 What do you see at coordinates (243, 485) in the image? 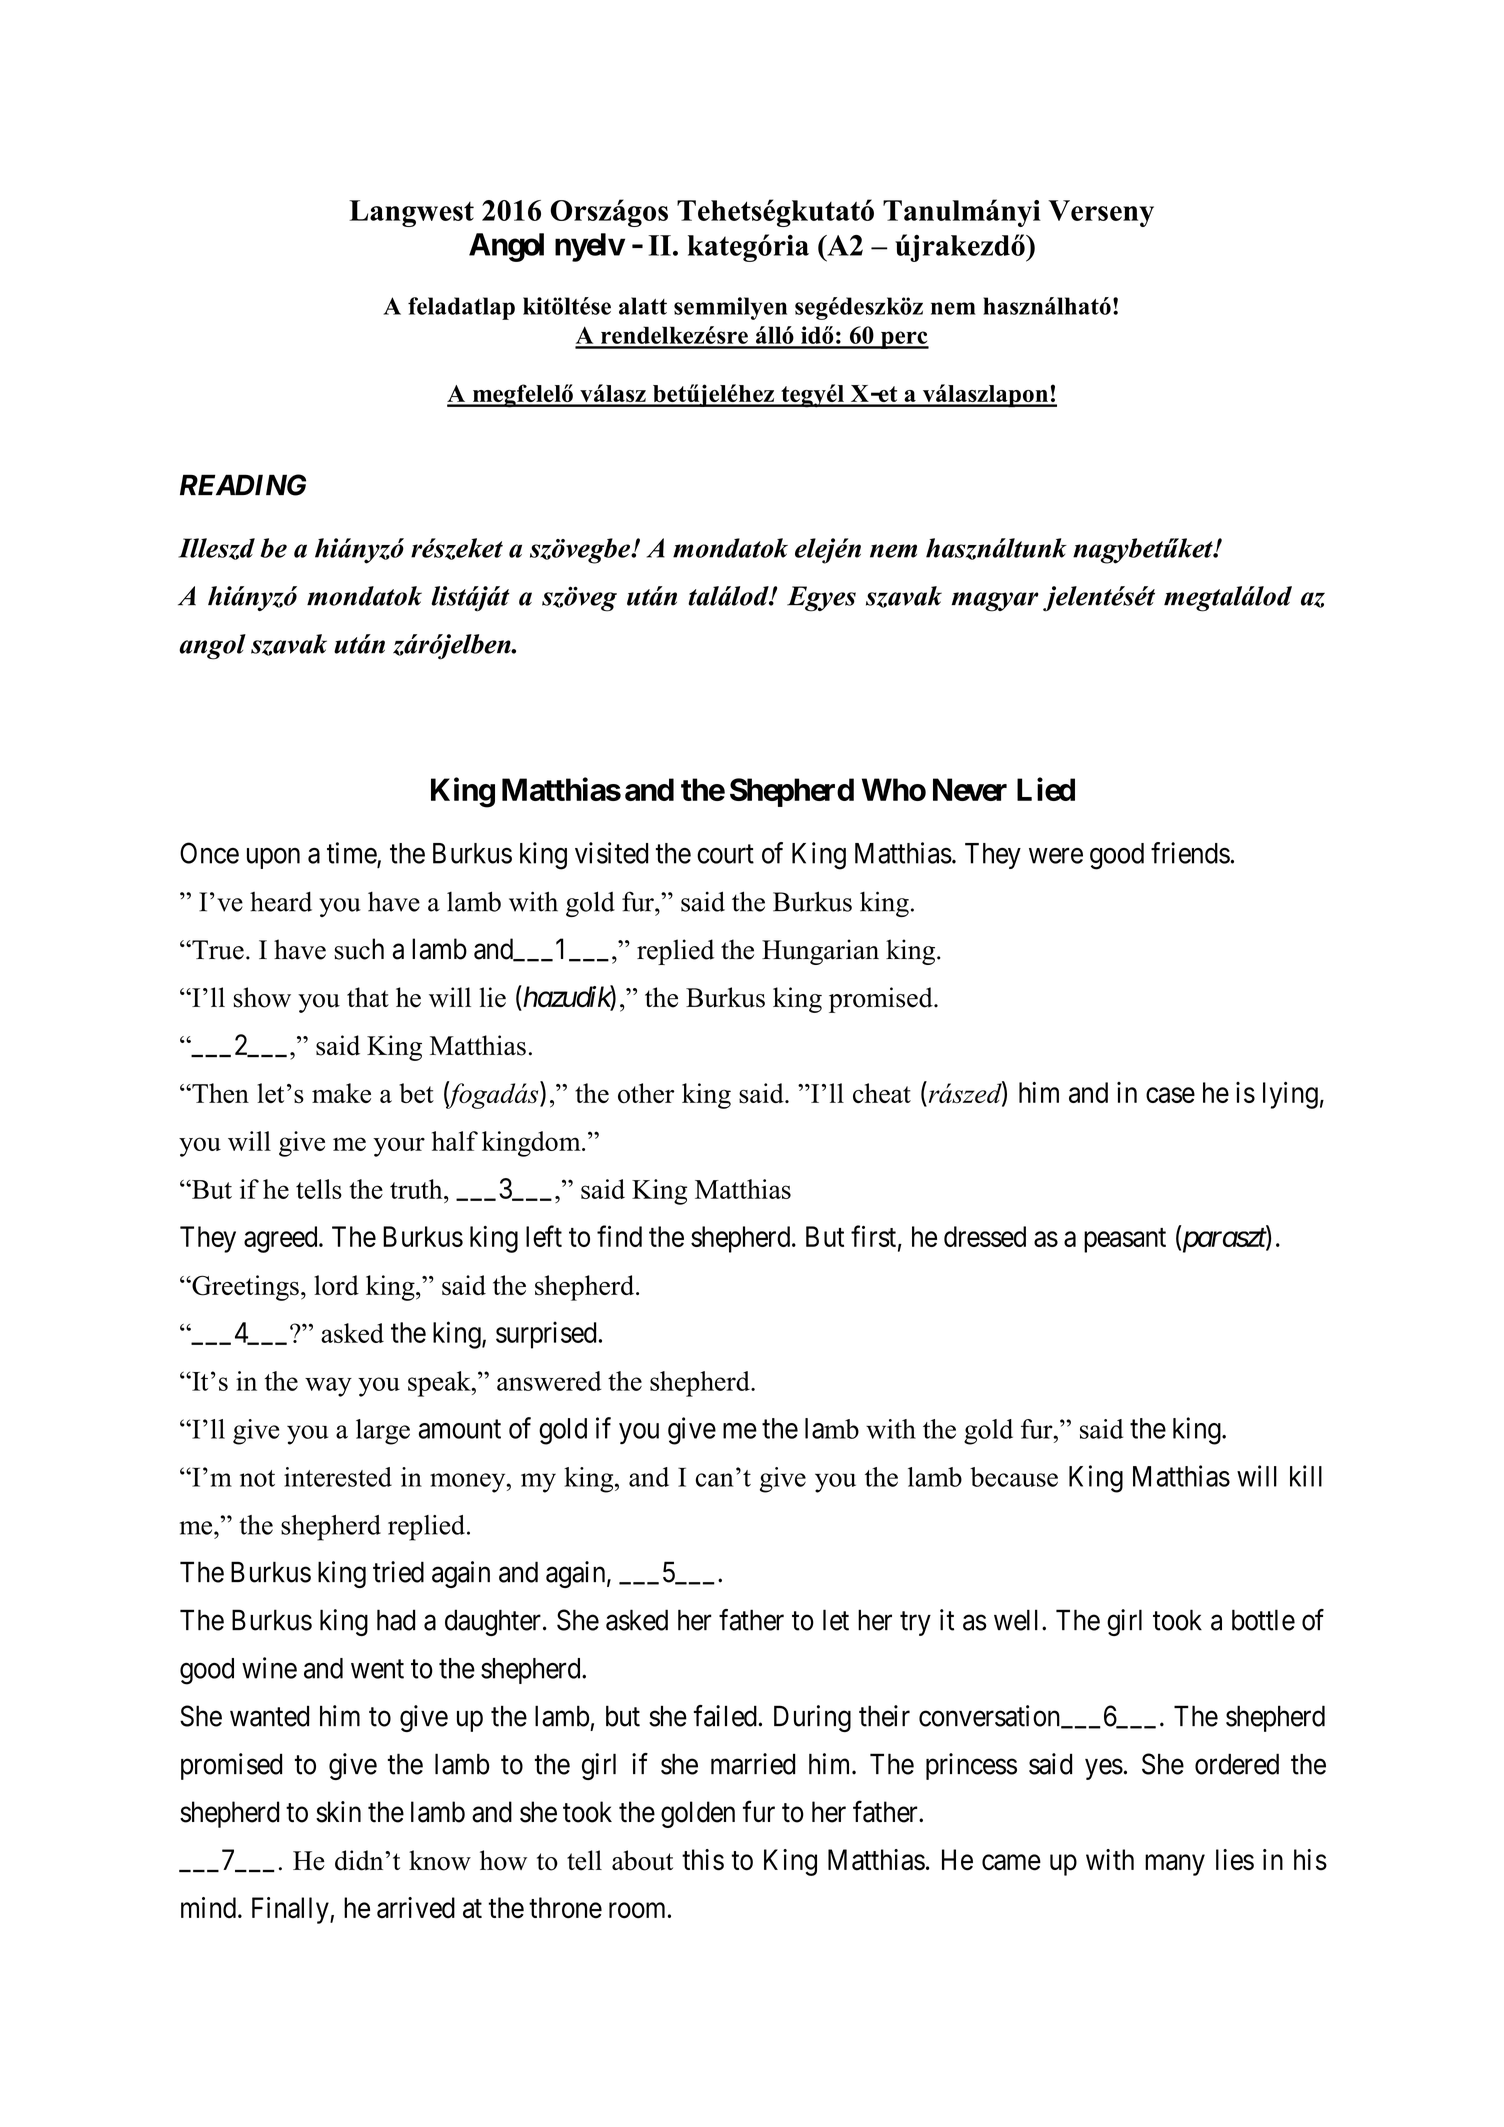
I see `READING` at bounding box center [243, 485].
